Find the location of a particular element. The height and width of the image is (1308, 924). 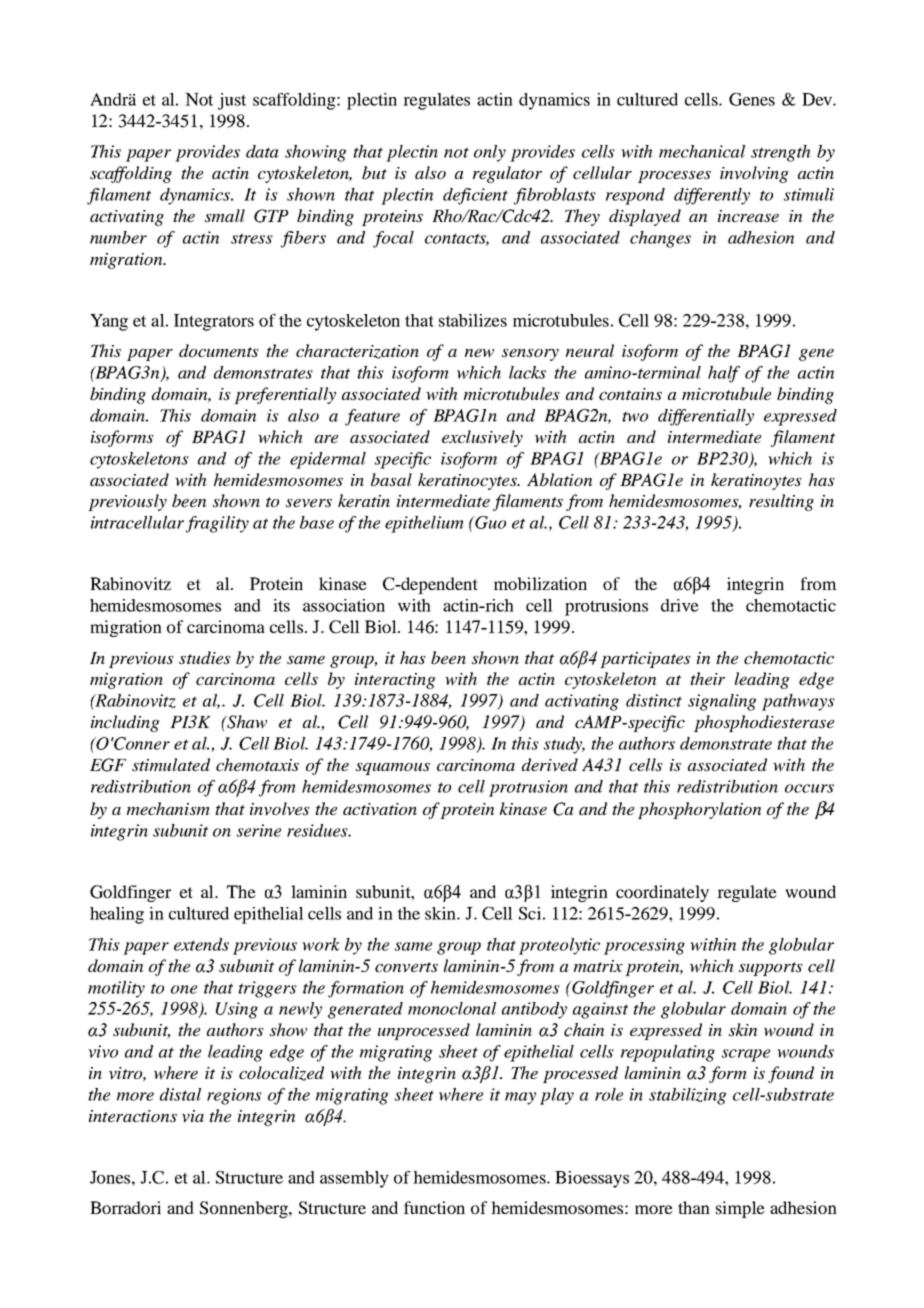

extends is located at coordinates (201, 944).
